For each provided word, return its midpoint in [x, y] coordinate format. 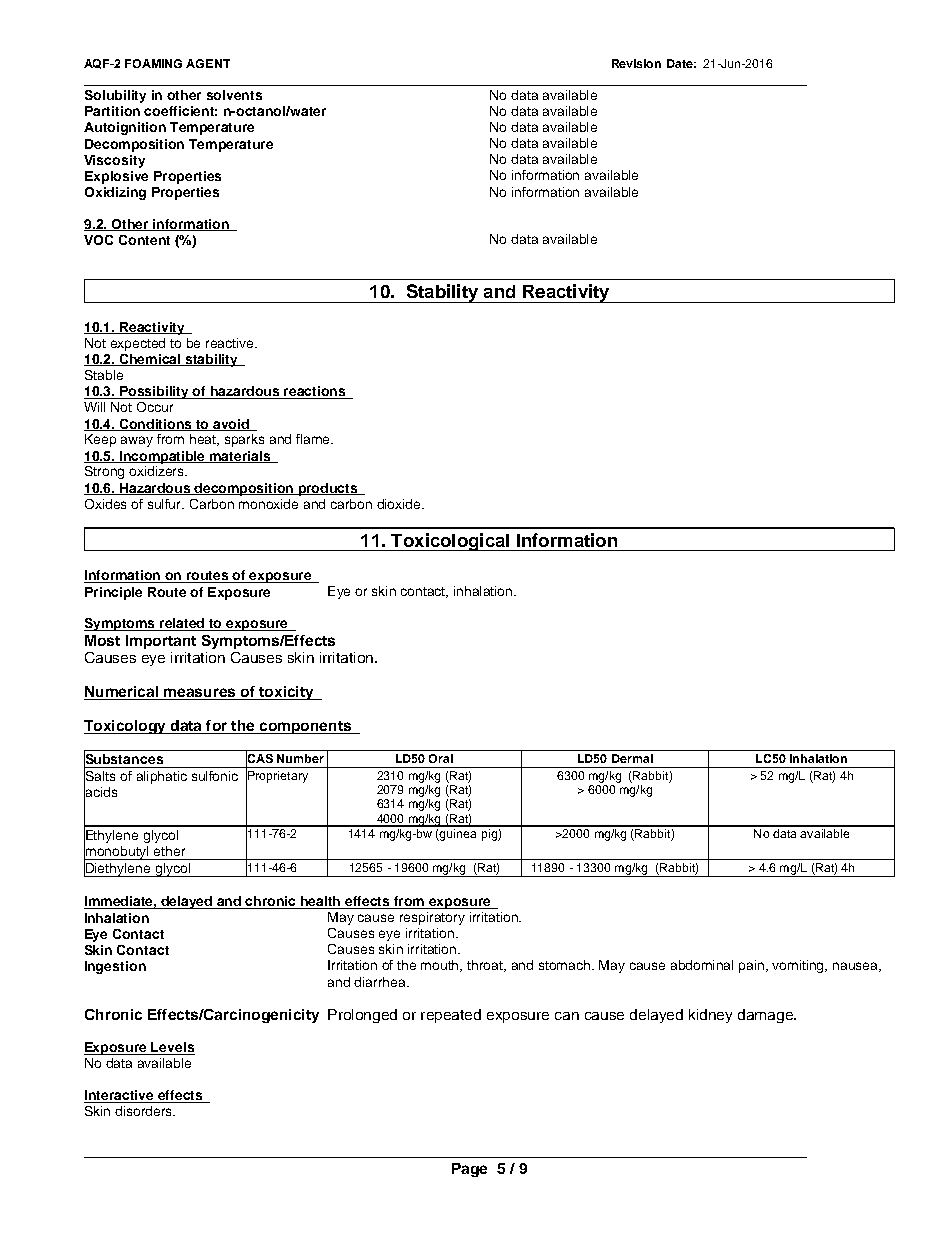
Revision [636, 63]
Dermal [632, 758]
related [182, 624]
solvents [234, 95]
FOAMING [153, 63]
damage [766, 1016]
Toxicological [450, 542]
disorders [144, 1111]
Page [469, 1170]
